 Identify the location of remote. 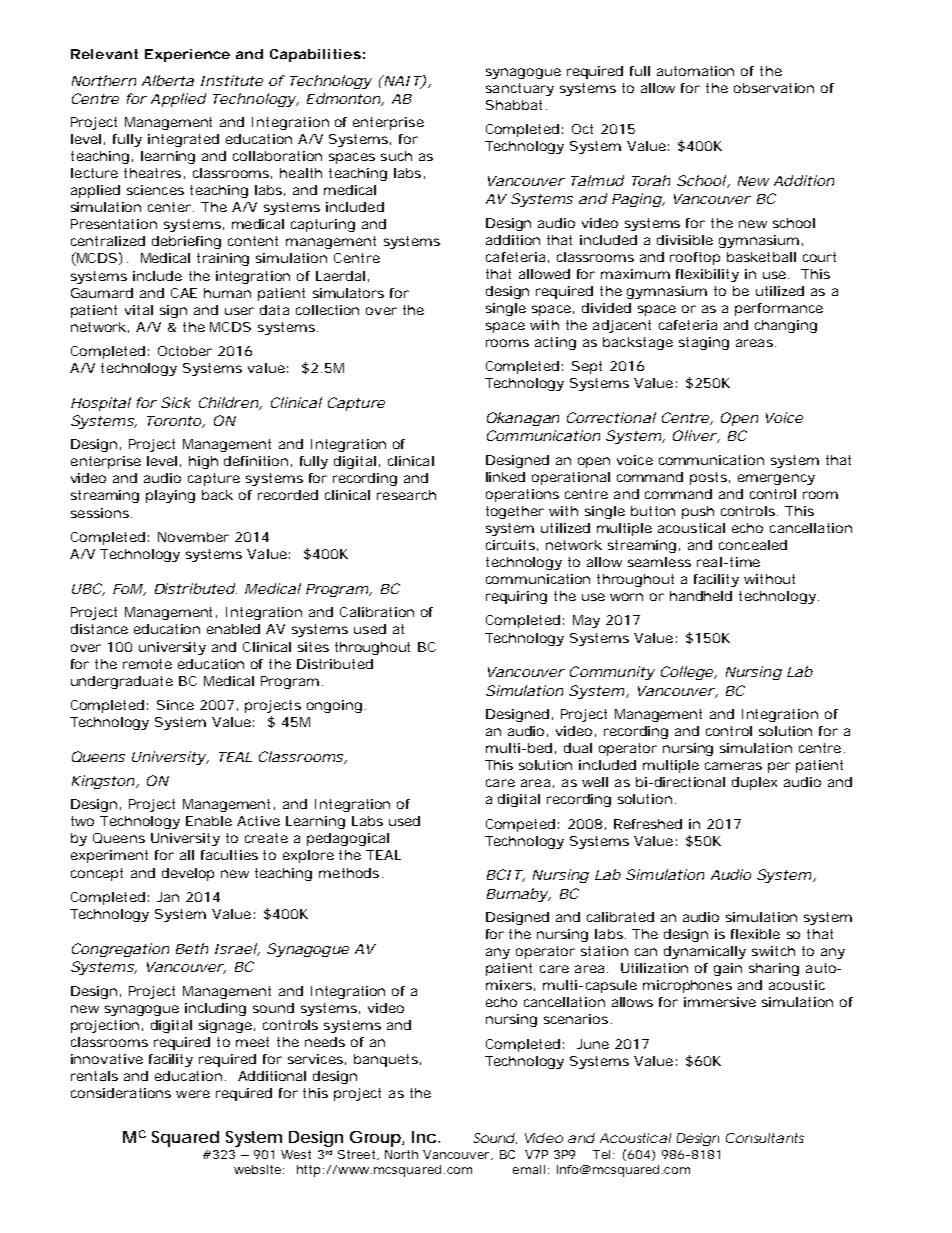
(147, 664).
